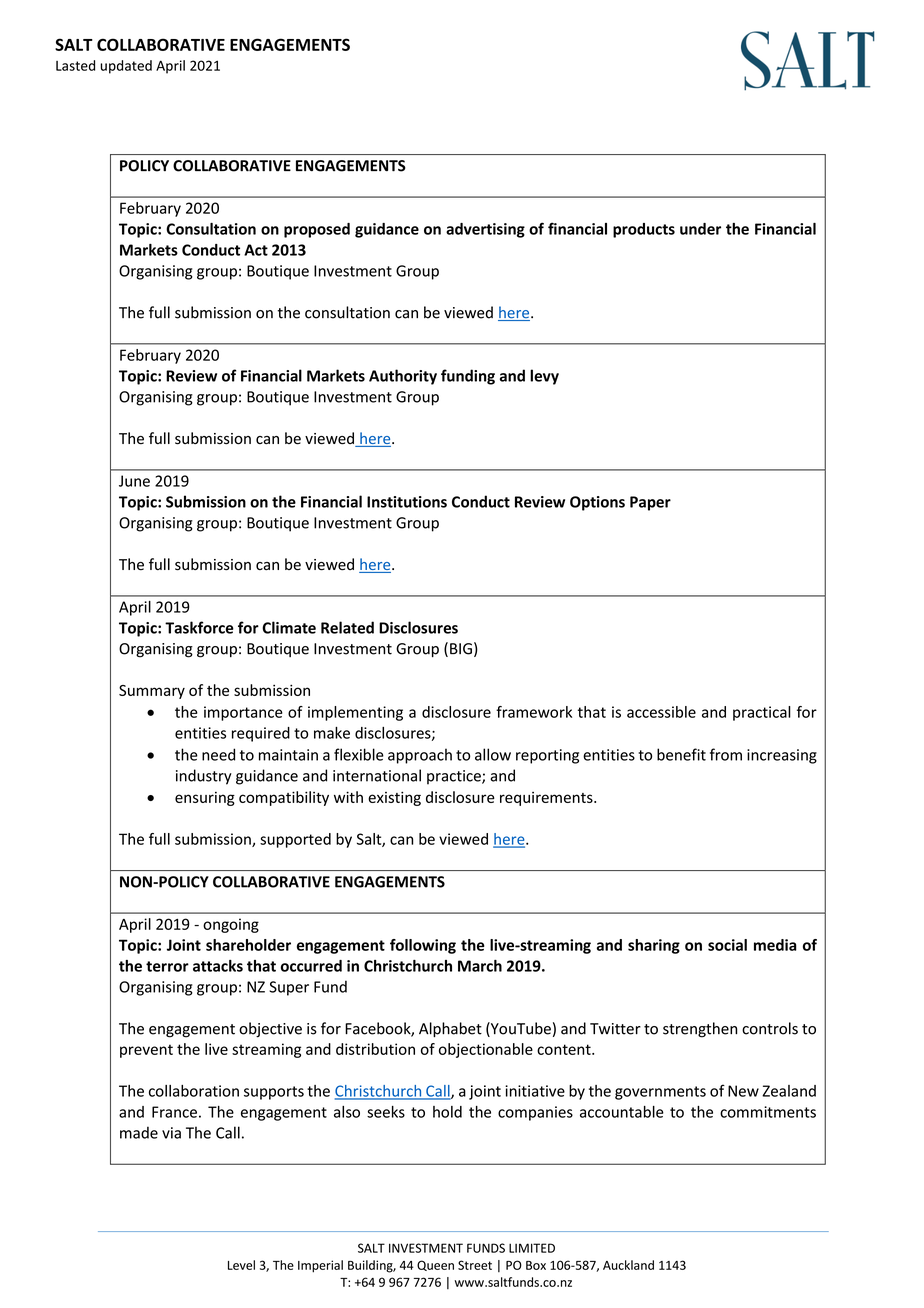  What do you see at coordinates (461, 649) in the screenshot?
I see `BIG` at bounding box center [461, 649].
